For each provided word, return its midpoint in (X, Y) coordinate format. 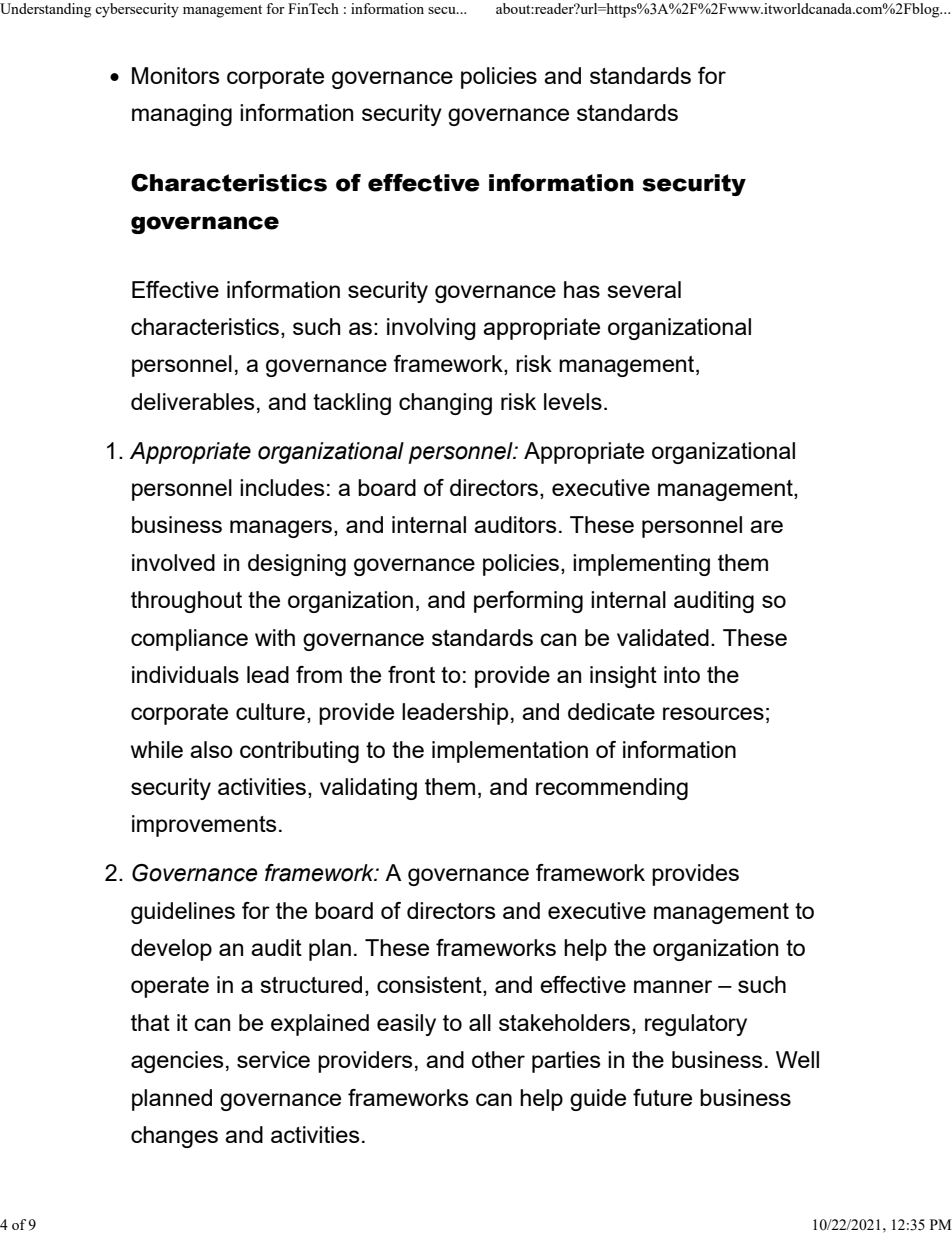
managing (182, 115)
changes (174, 1137)
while (157, 749)
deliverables (193, 401)
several (644, 289)
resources (713, 713)
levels (573, 401)
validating (368, 789)
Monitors (176, 75)
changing (445, 404)
